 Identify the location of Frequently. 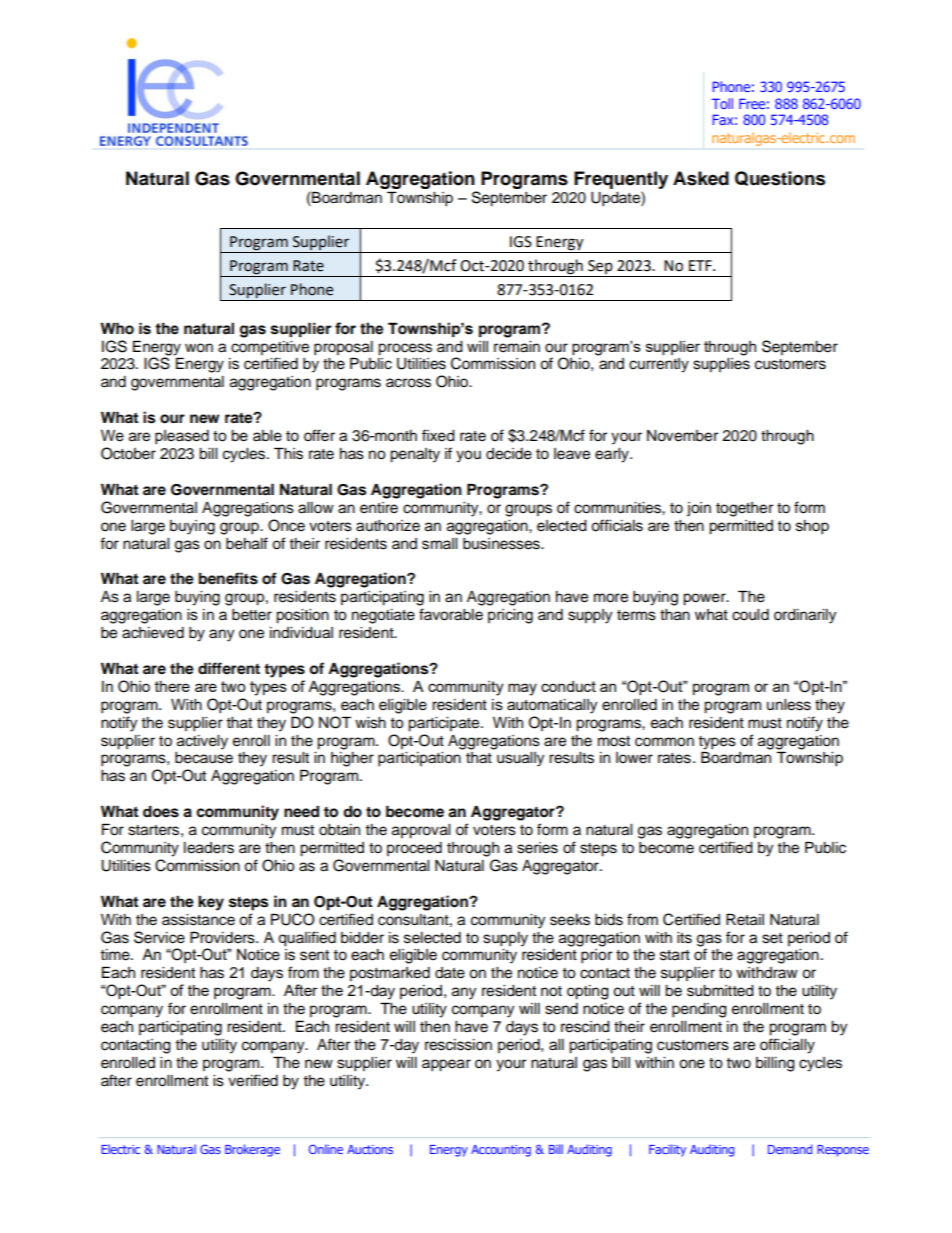
(621, 180).
